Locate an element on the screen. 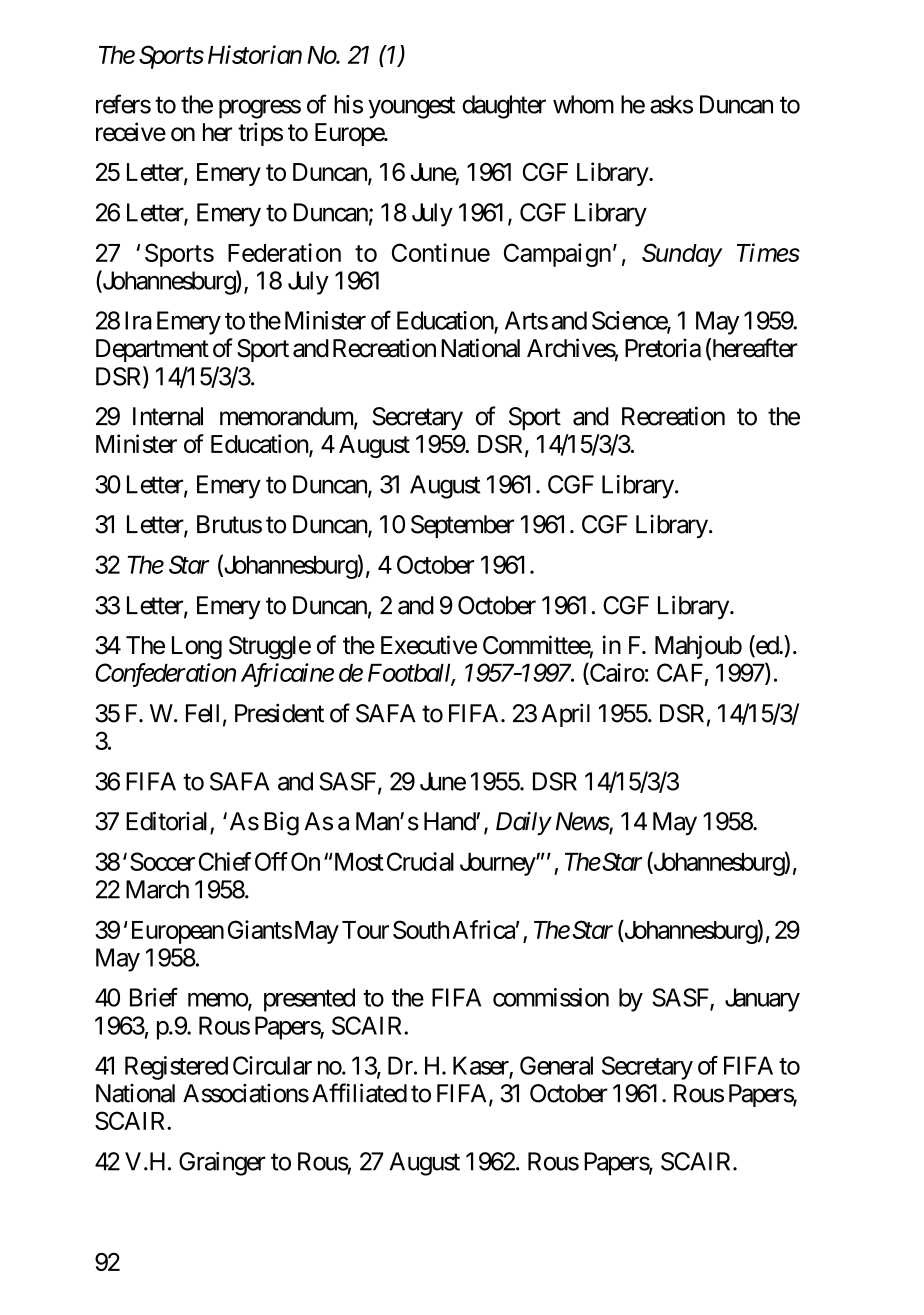 The height and width of the screenshot is (1315, 924). April is located at coordinates (565, 715).
